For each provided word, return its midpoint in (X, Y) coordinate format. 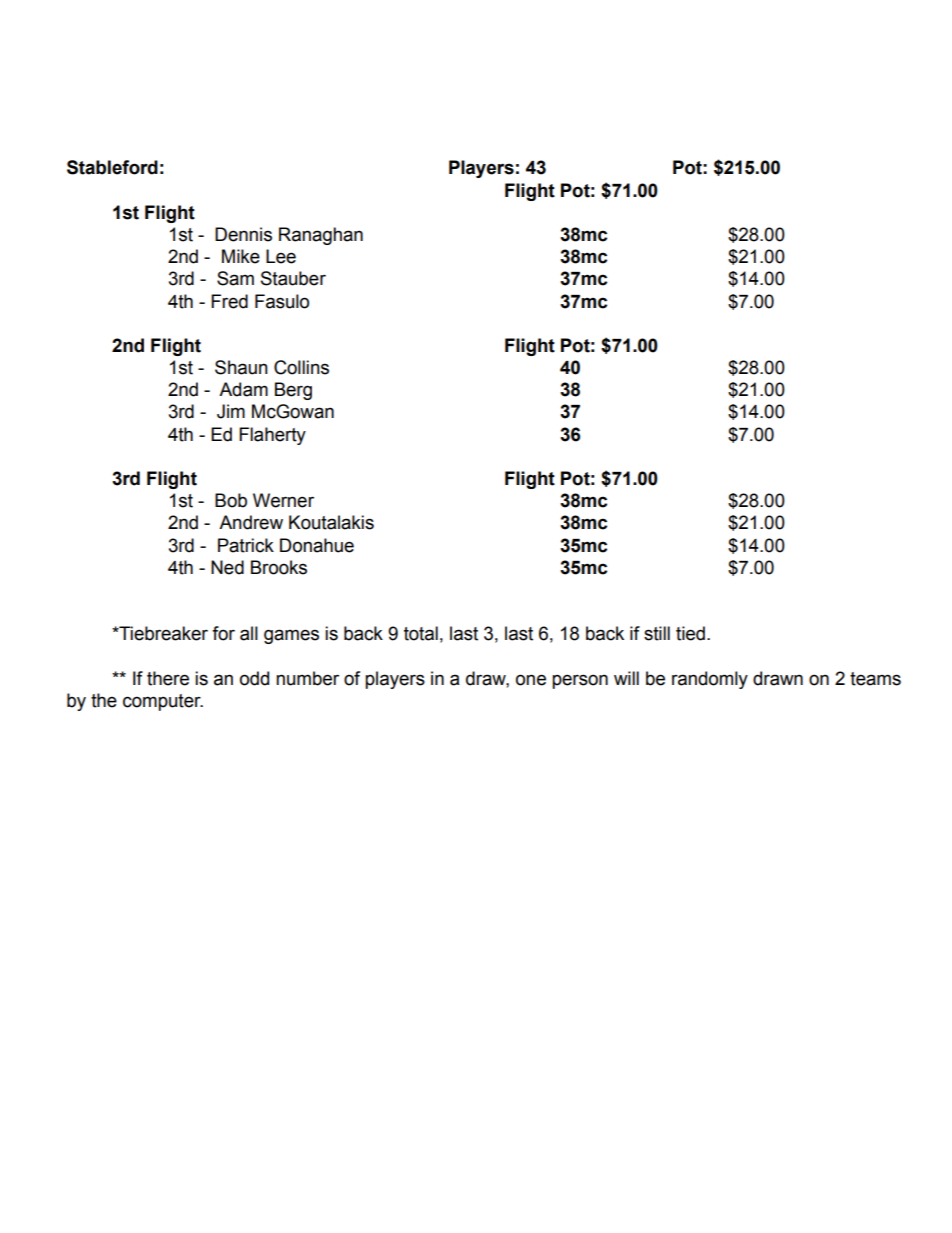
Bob (231, 500)
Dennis (243, 234)
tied (690, 633)
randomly (710, 680)
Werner (283, 500)
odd (254, 678)
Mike (241, 256)
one (531, 680)
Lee (281, 256)
